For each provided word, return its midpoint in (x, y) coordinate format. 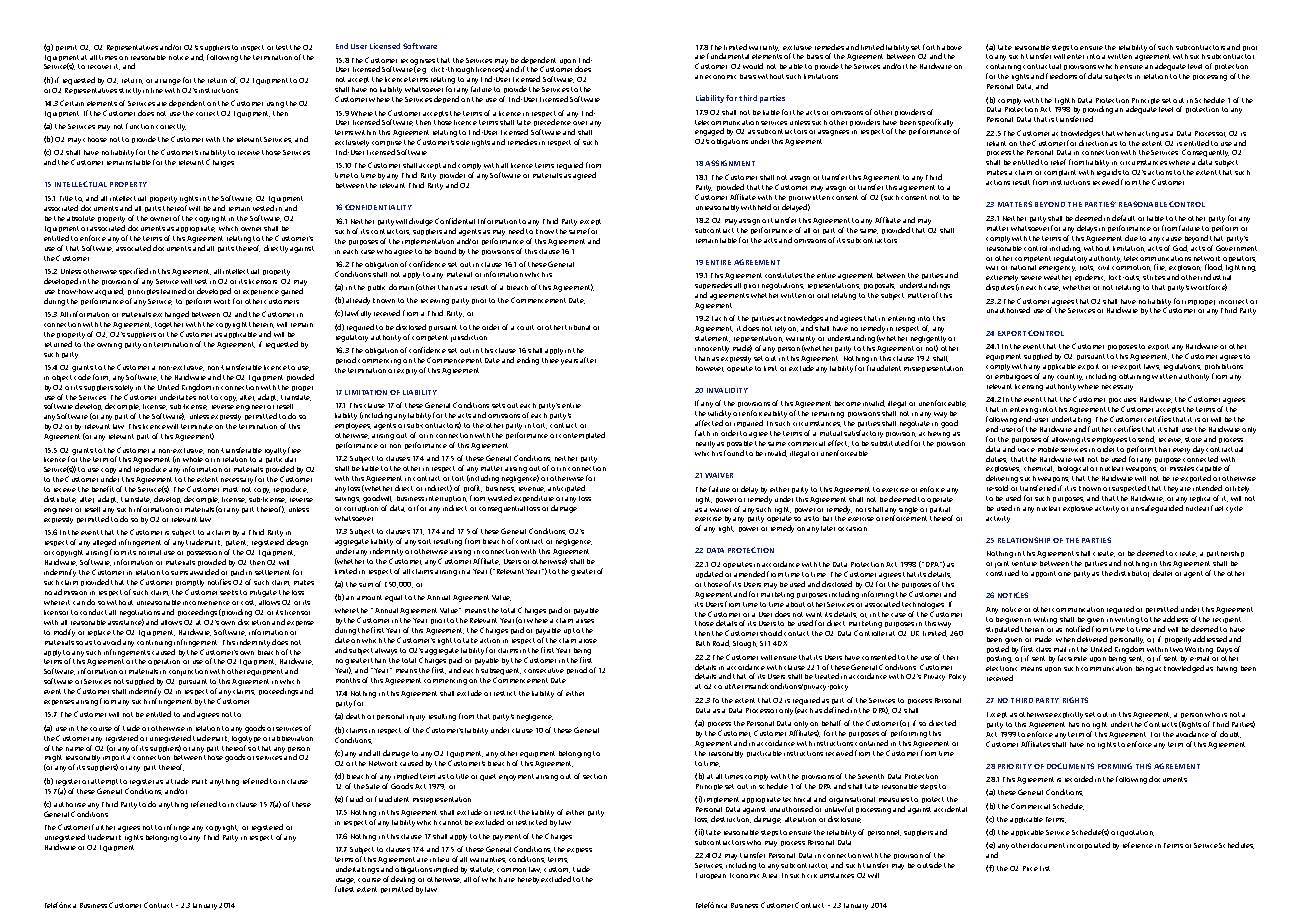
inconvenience (206, 603)
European (711, 876)
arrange (168, 82)
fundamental (728, 56)
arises (585, 621)
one (1064, 574)
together (169, 325)
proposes (1122, 347)
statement (712, 339)
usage (345, 881)
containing (1003, 69)
